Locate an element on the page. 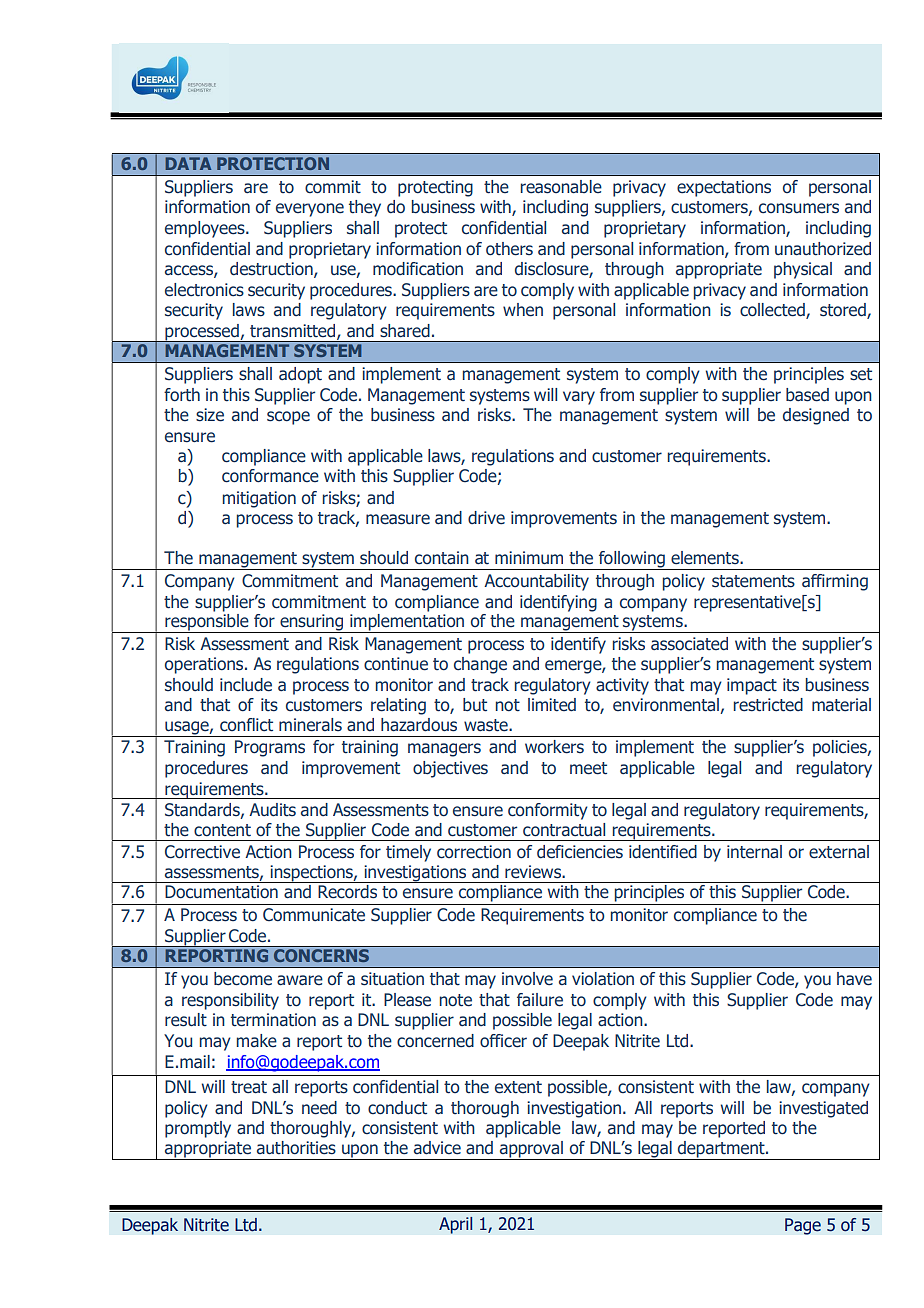 This document has width=924, height=1308. authorities is located at coordinates (296, 1148).
